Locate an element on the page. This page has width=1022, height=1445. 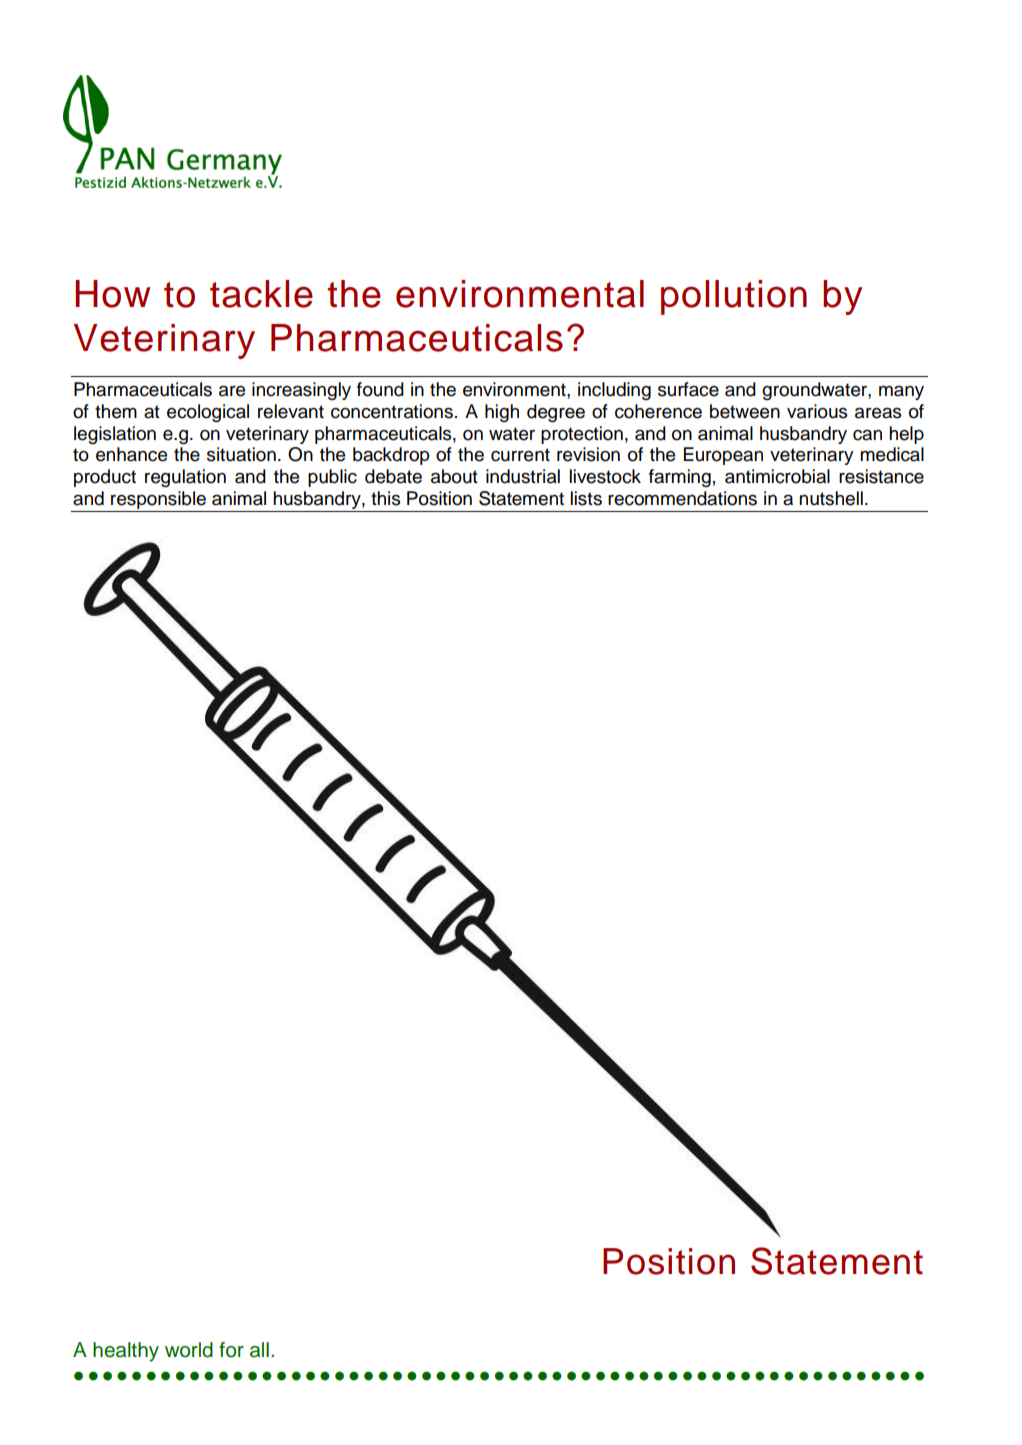
pollution is located at coordinates (734, 297).
